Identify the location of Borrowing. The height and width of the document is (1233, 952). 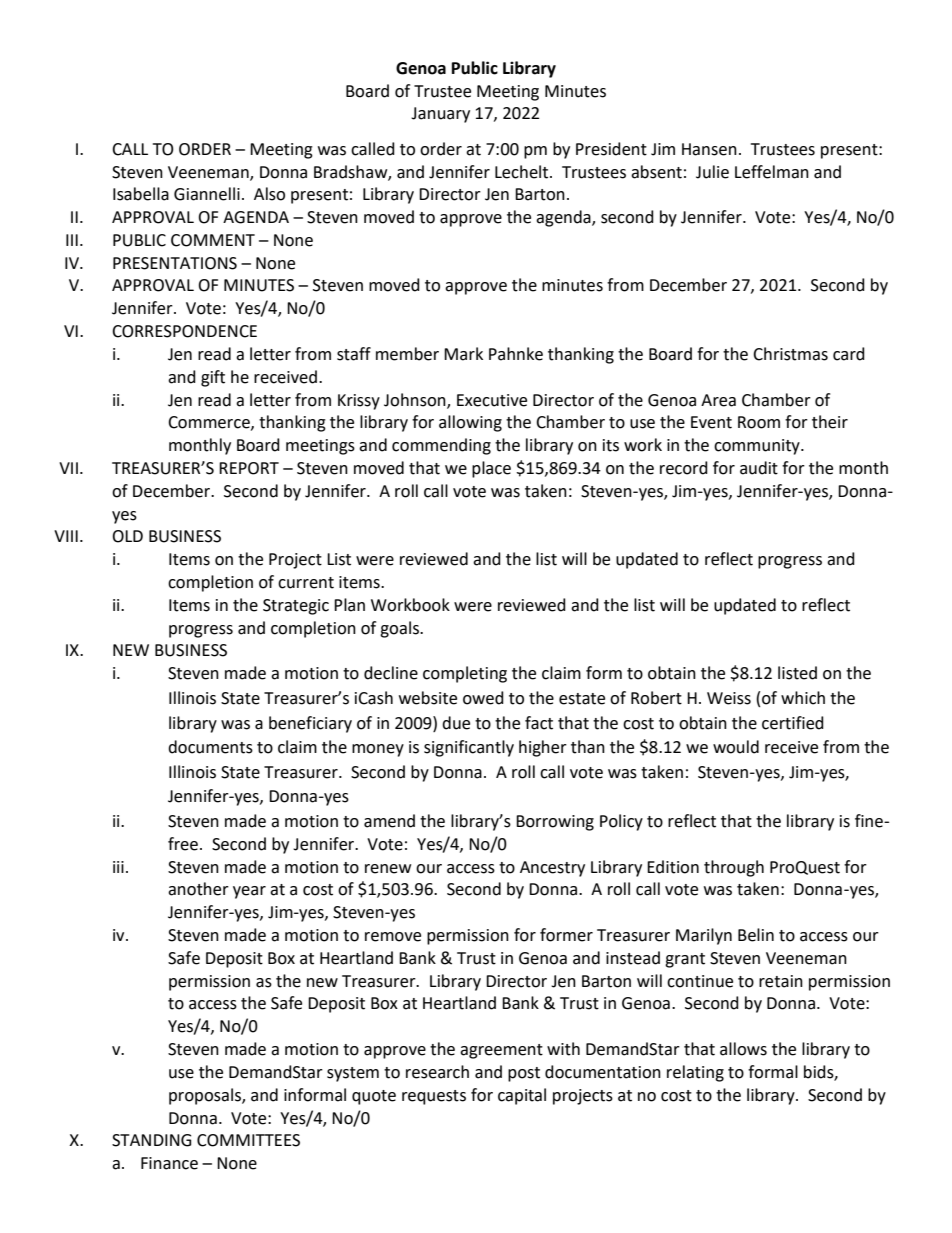
(555, 823).
